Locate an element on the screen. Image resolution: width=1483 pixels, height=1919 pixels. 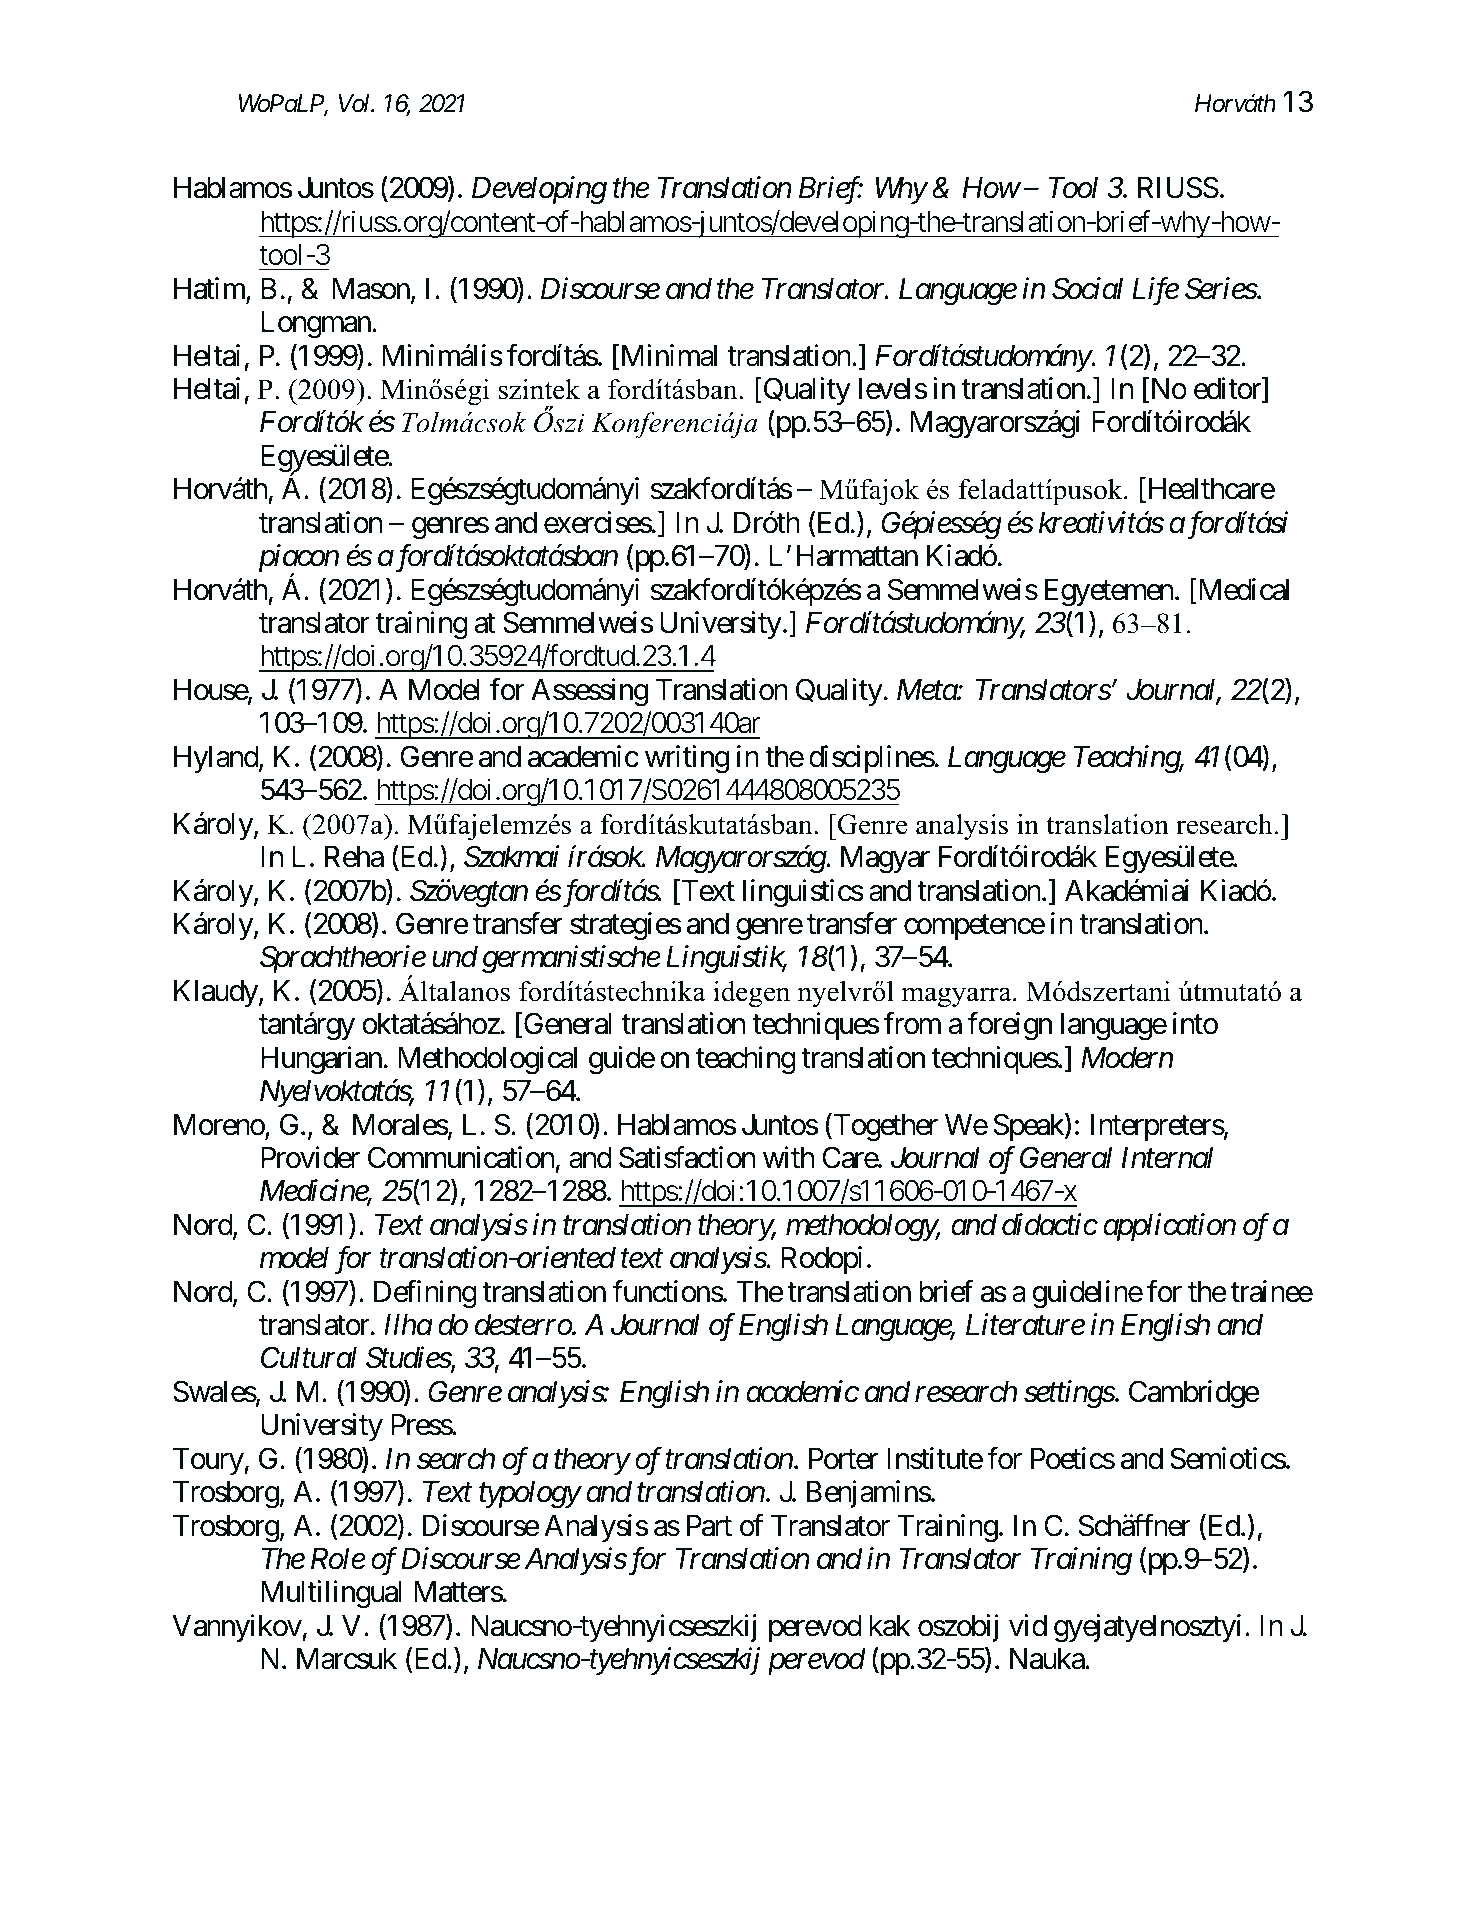
editor is located at coordinates (1228, 389).
